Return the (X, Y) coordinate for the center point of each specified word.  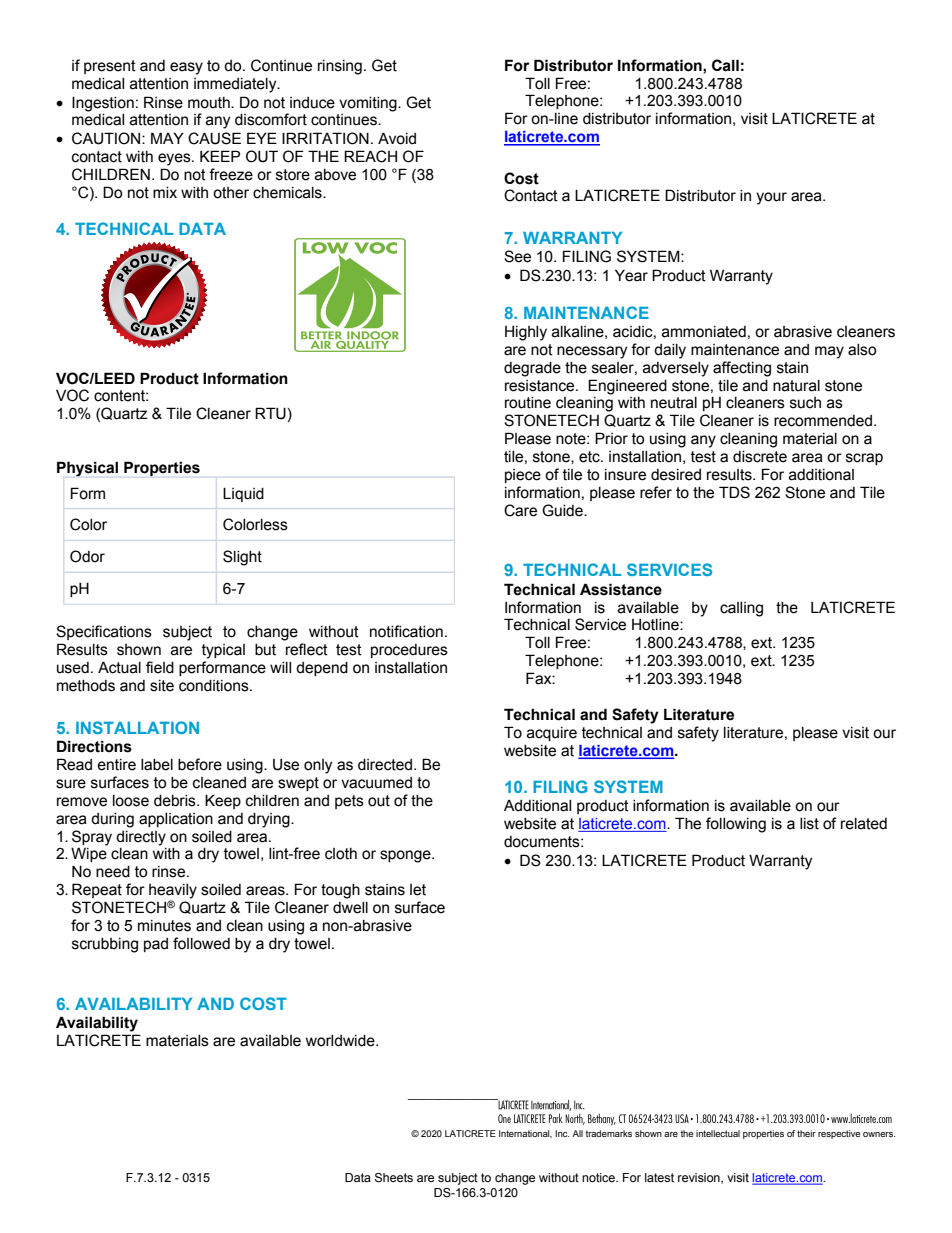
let (418, 890)
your (771, 198)
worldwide (341, 1041)
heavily (173, 892)
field (160, 667)
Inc (562, 1133)
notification (406, 631)
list (809, 824)
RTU (270, 413)
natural (796, 386)
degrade (532, 369)
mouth (210, 103)
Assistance (621, 589)
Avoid (397, 138)
